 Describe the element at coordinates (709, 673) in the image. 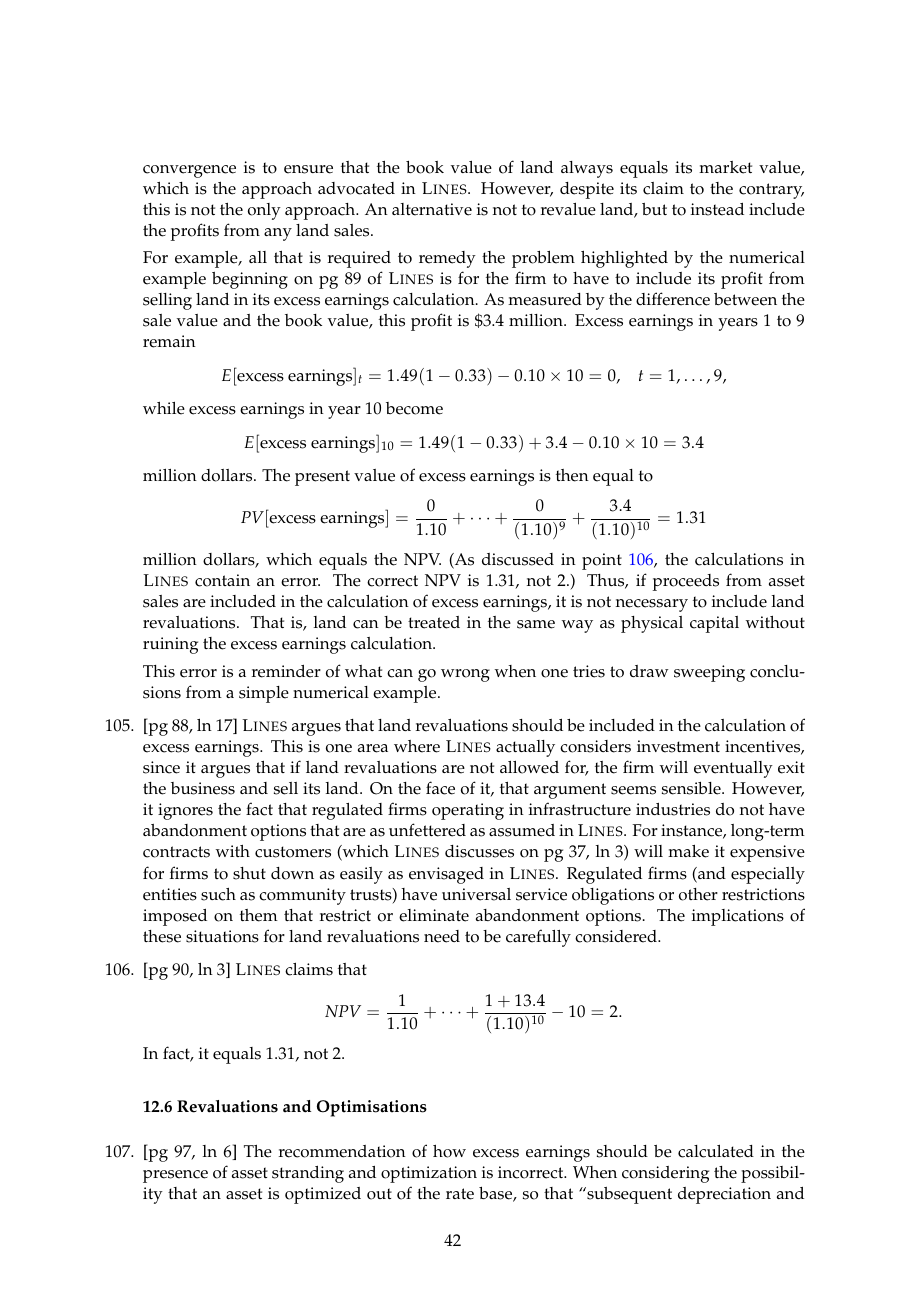

I see `sweeping` at that location.
